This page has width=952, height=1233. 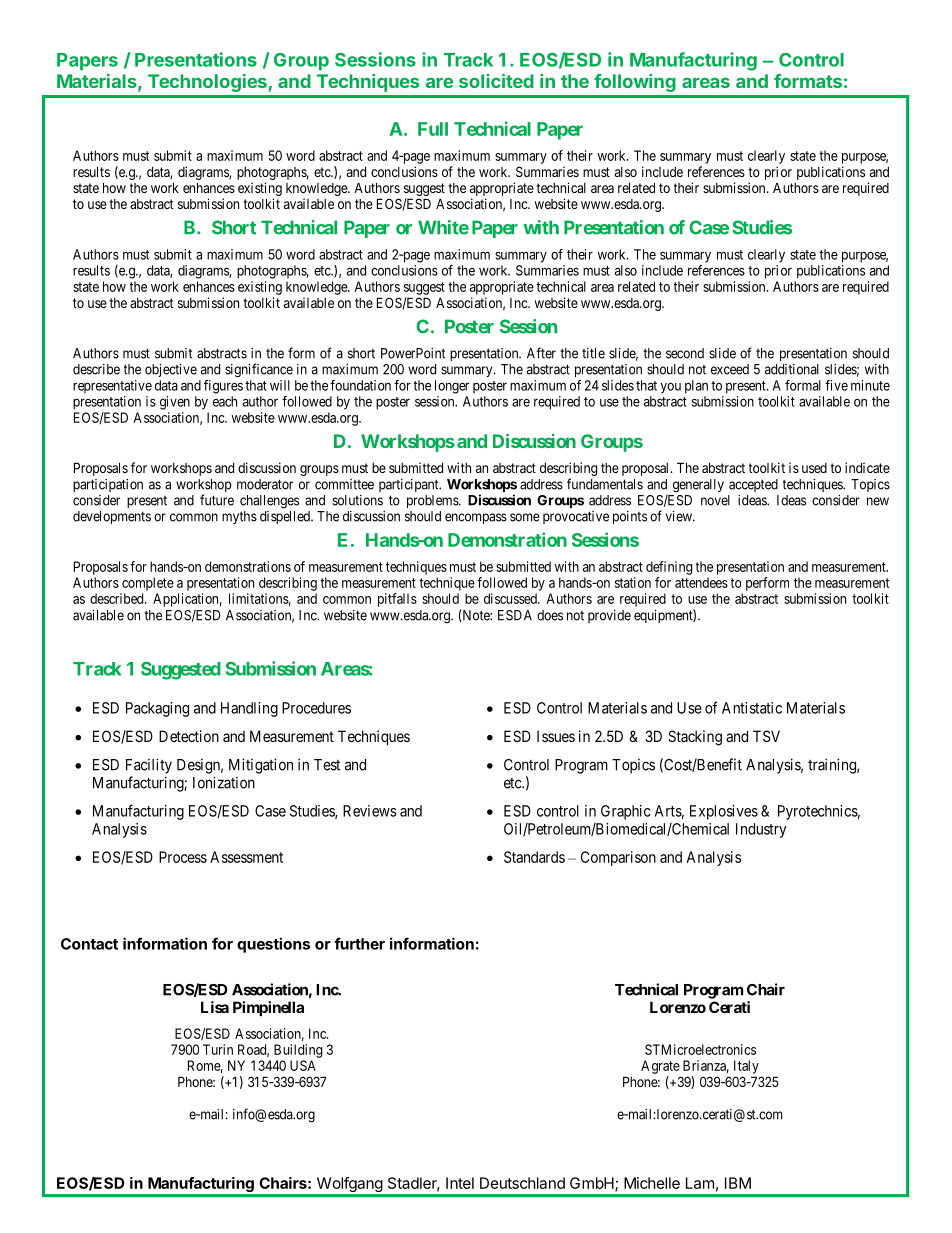 I want to click on solicited, so click(x=496, y=81).
